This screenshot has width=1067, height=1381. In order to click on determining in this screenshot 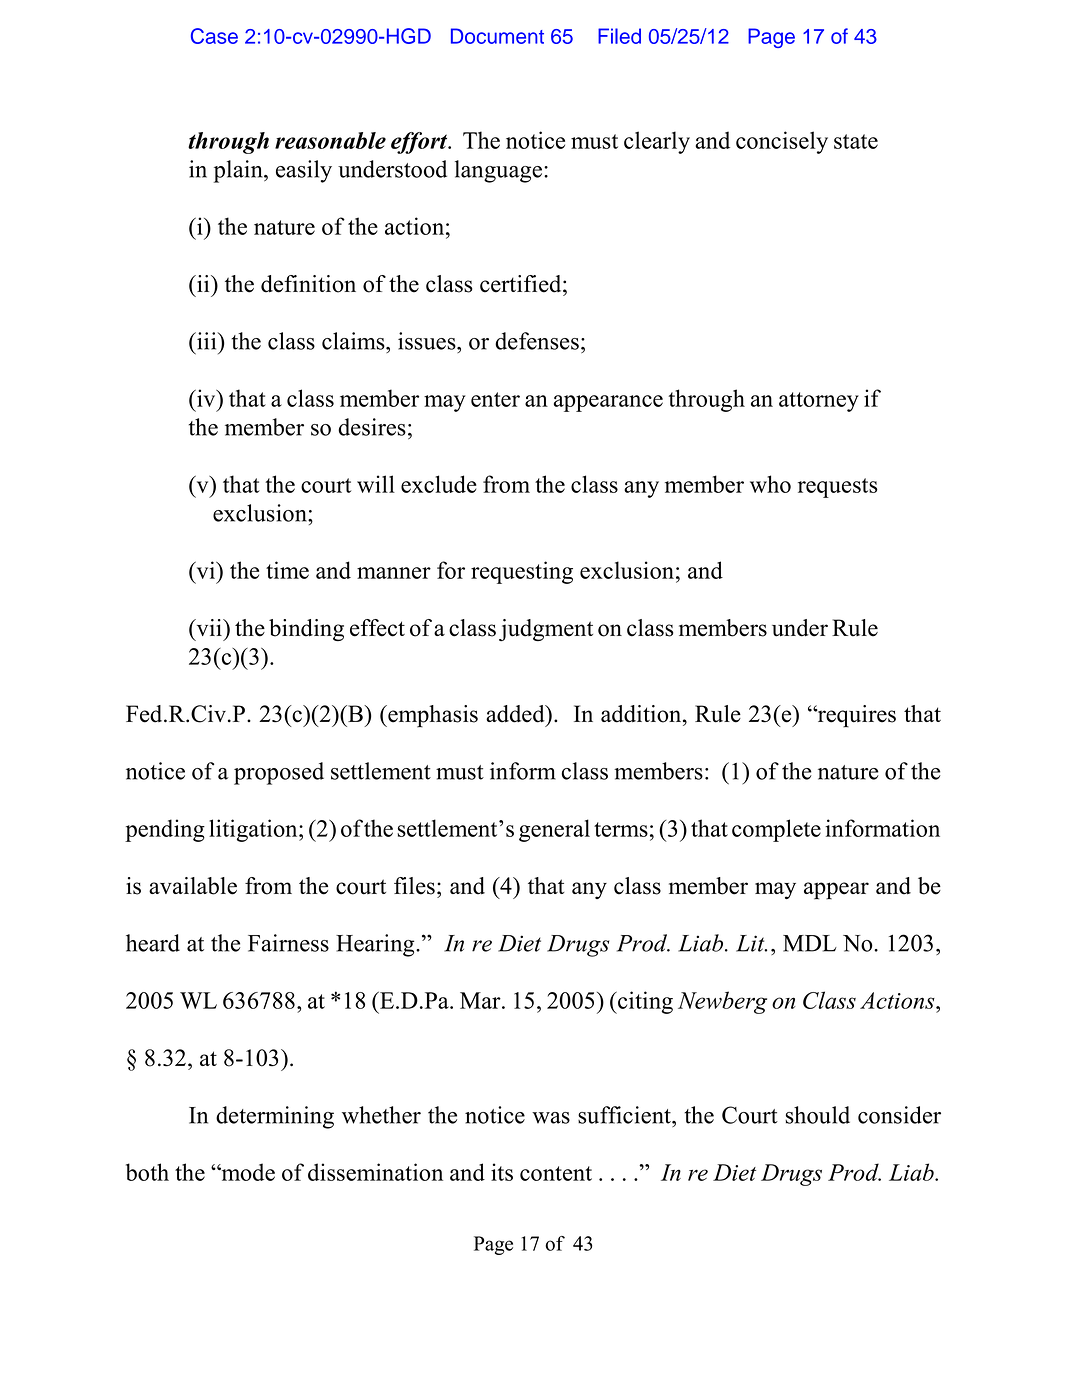, I will do `click(275, 1117)`.
